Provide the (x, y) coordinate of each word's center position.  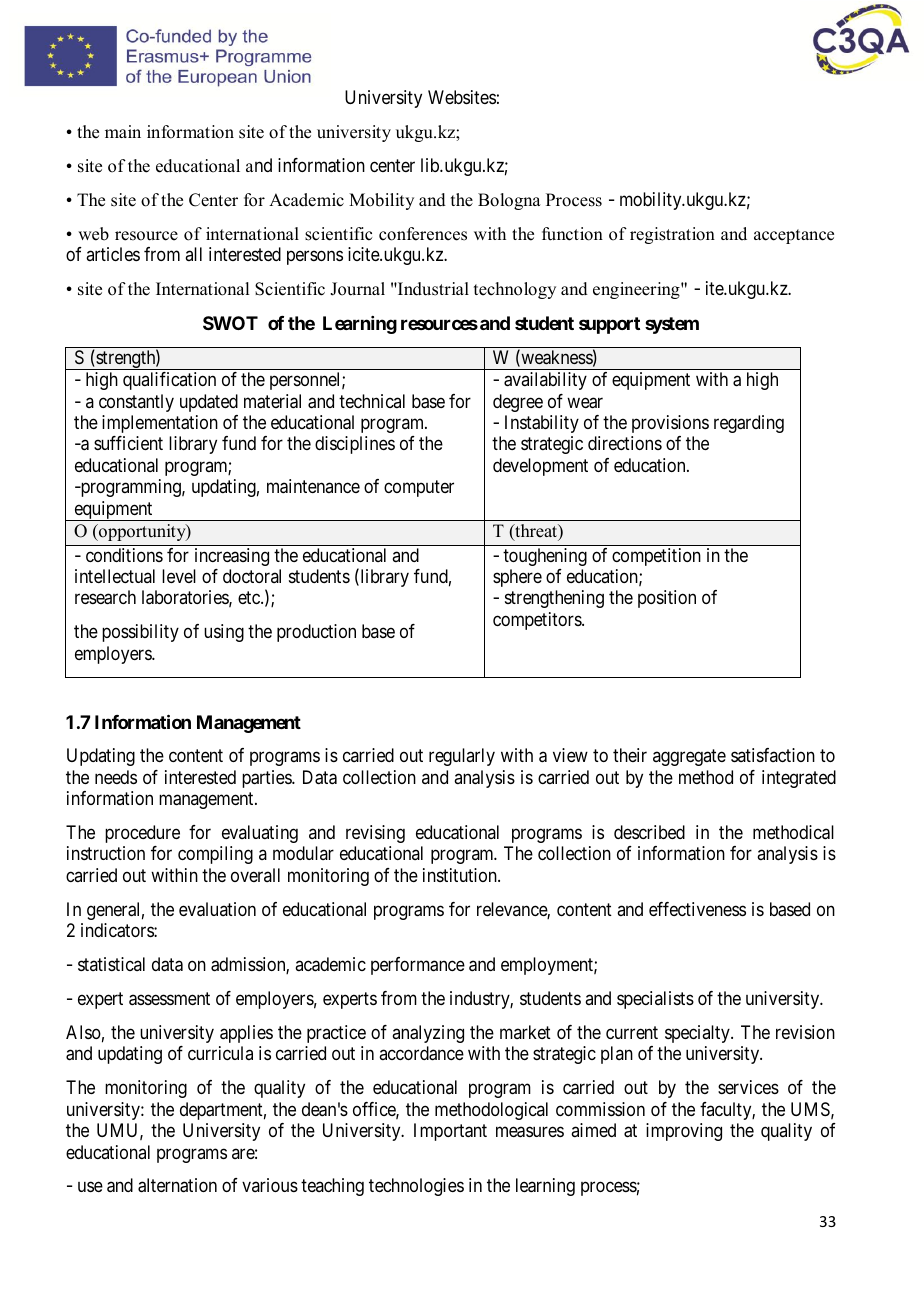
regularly (462, 757)
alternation (177, 1185)
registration (672, 235)
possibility (140, 633)
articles (113, 254)
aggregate (689, 757)
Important (450, 1132)
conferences (423, 234)
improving (684, 1132)
